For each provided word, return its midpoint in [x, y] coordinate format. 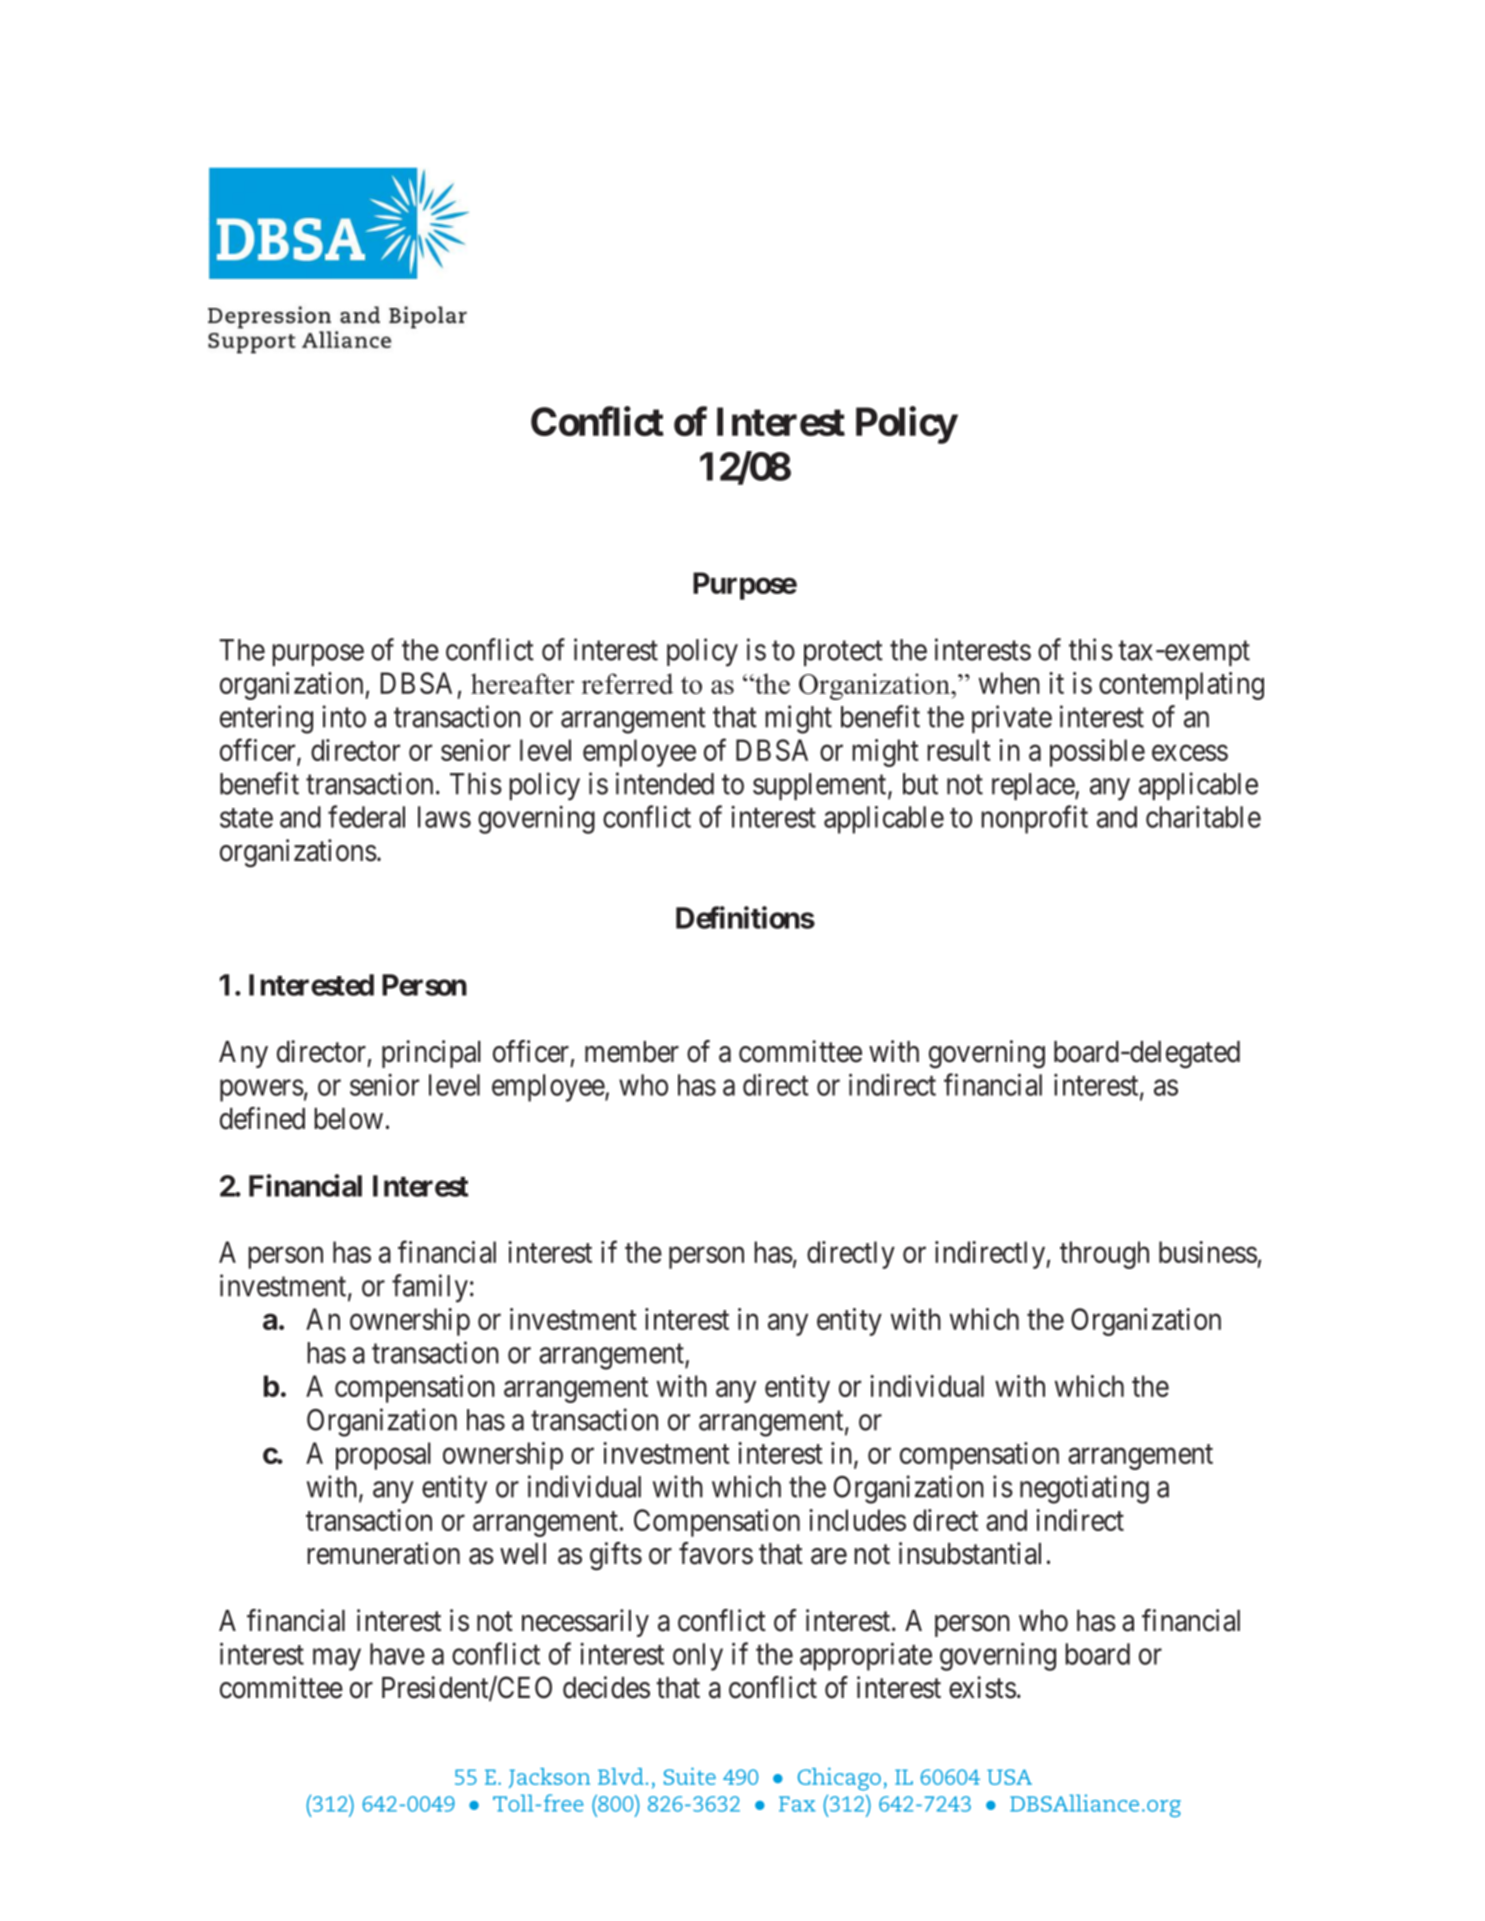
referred [627, 683]
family [430, 1288]
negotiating [1084, 1489]
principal [431, 1054]
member [632, 1052]
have [397, 1654]
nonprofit [1034, 819]
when [1009, 683]
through [1104, 1255]
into [344, 716]
